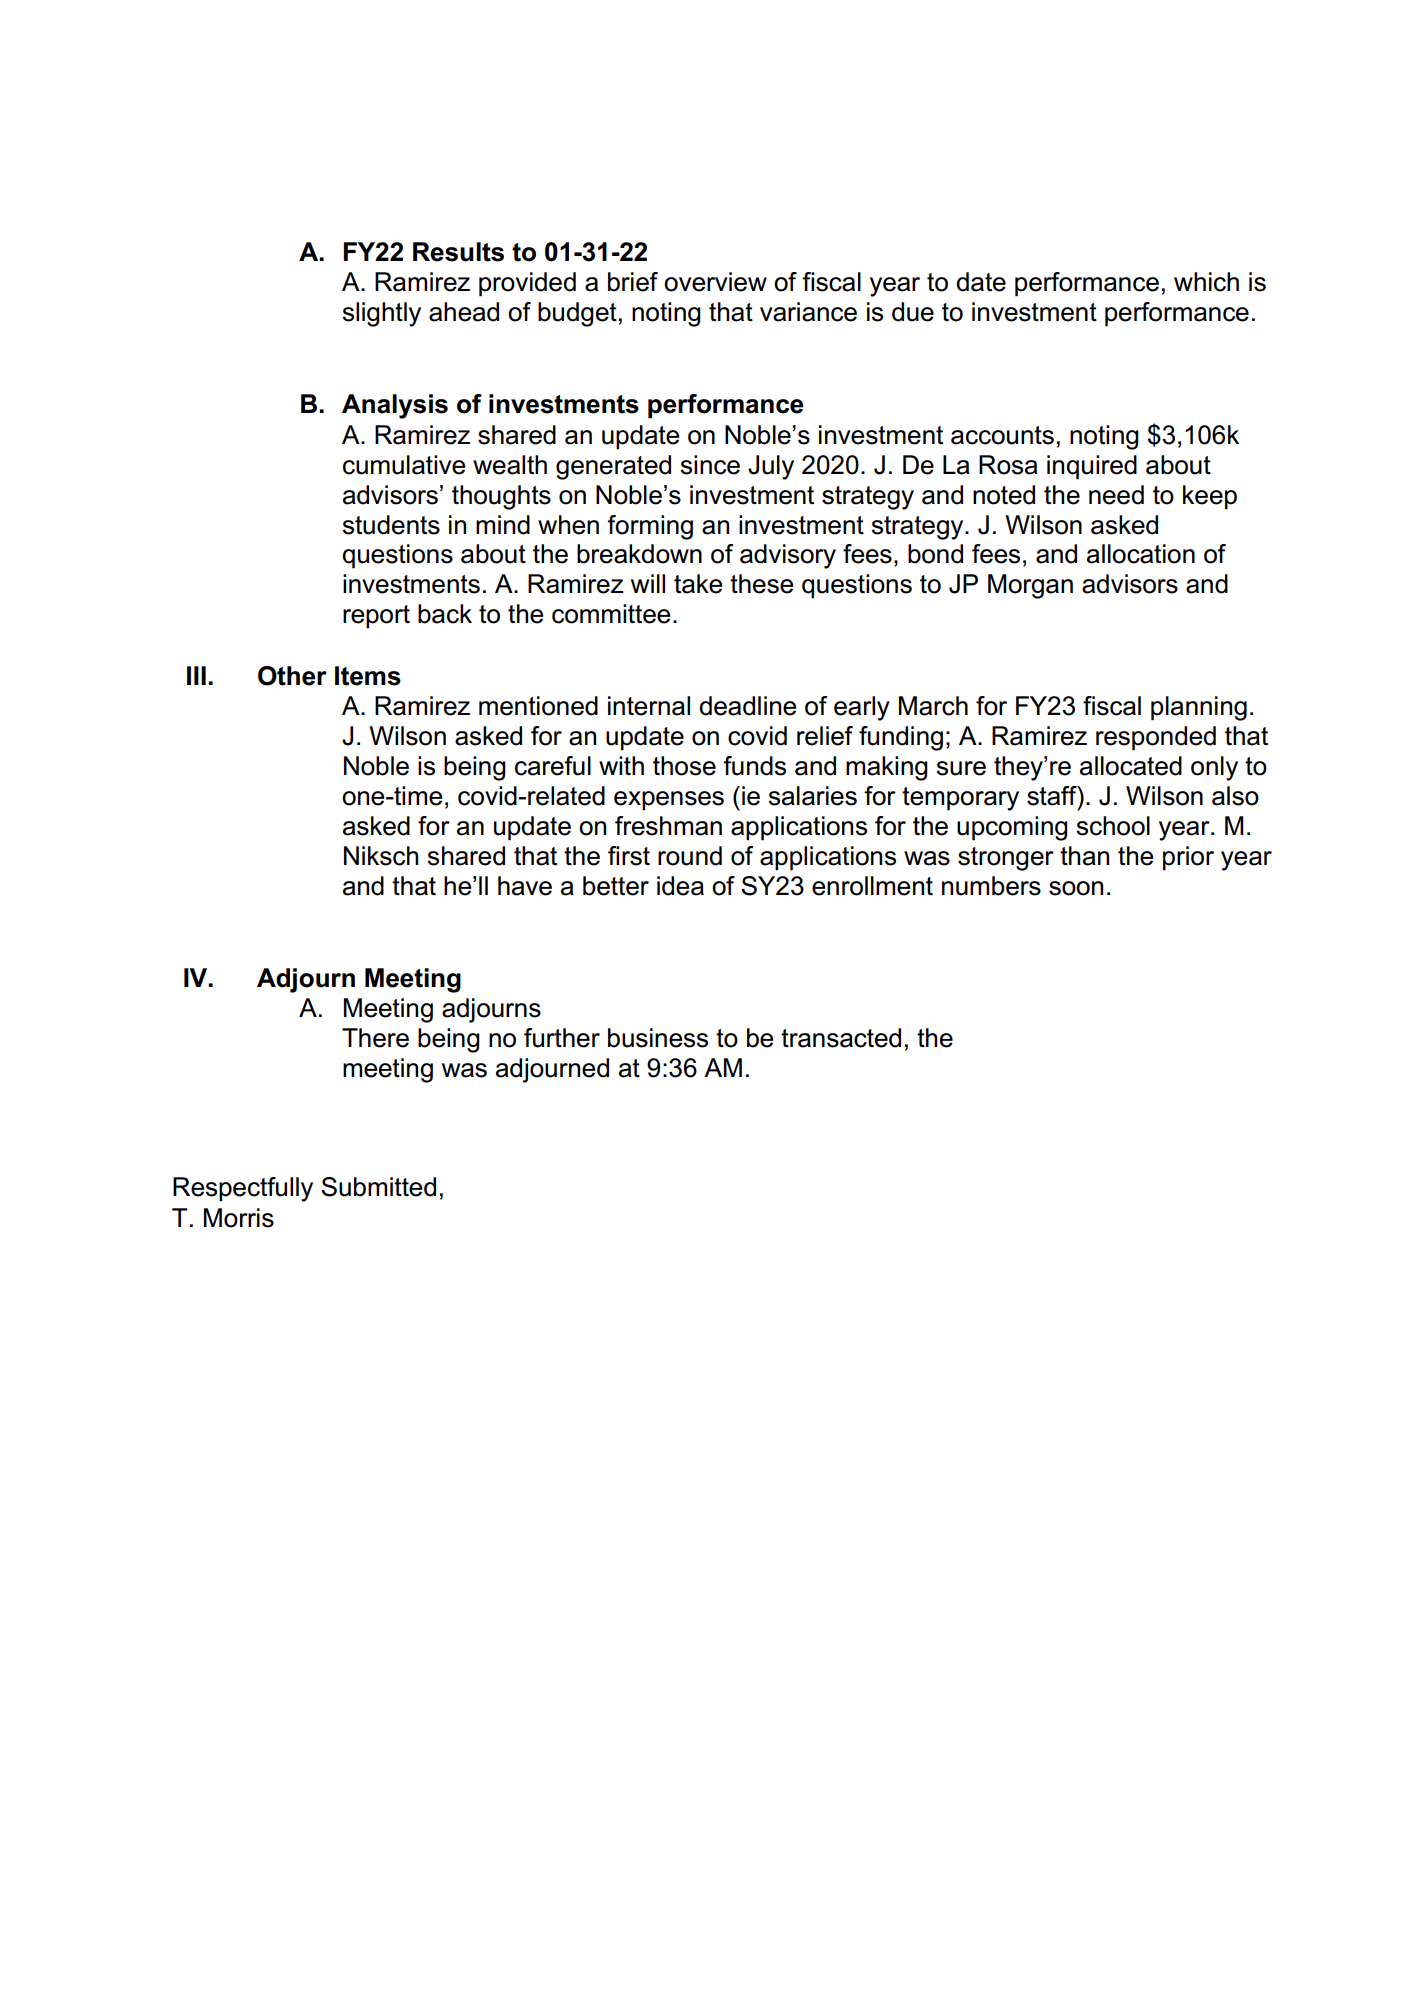 The image size is (1406, 1990). What do you see at coordinates (658, 1038) in the image?
I see `business` at bounding box center [658, 1038].
